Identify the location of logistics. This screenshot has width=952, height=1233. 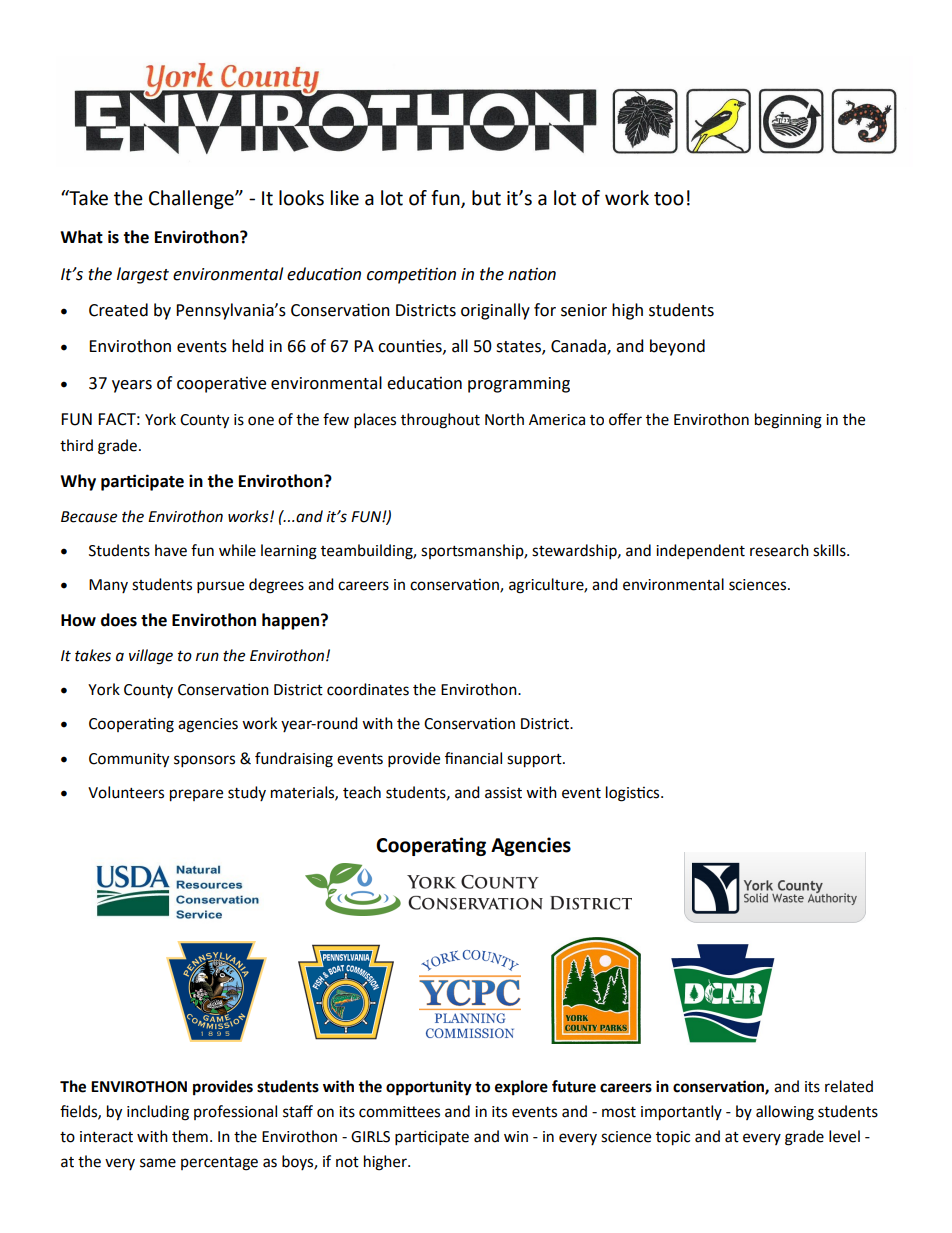
(634, 794).
